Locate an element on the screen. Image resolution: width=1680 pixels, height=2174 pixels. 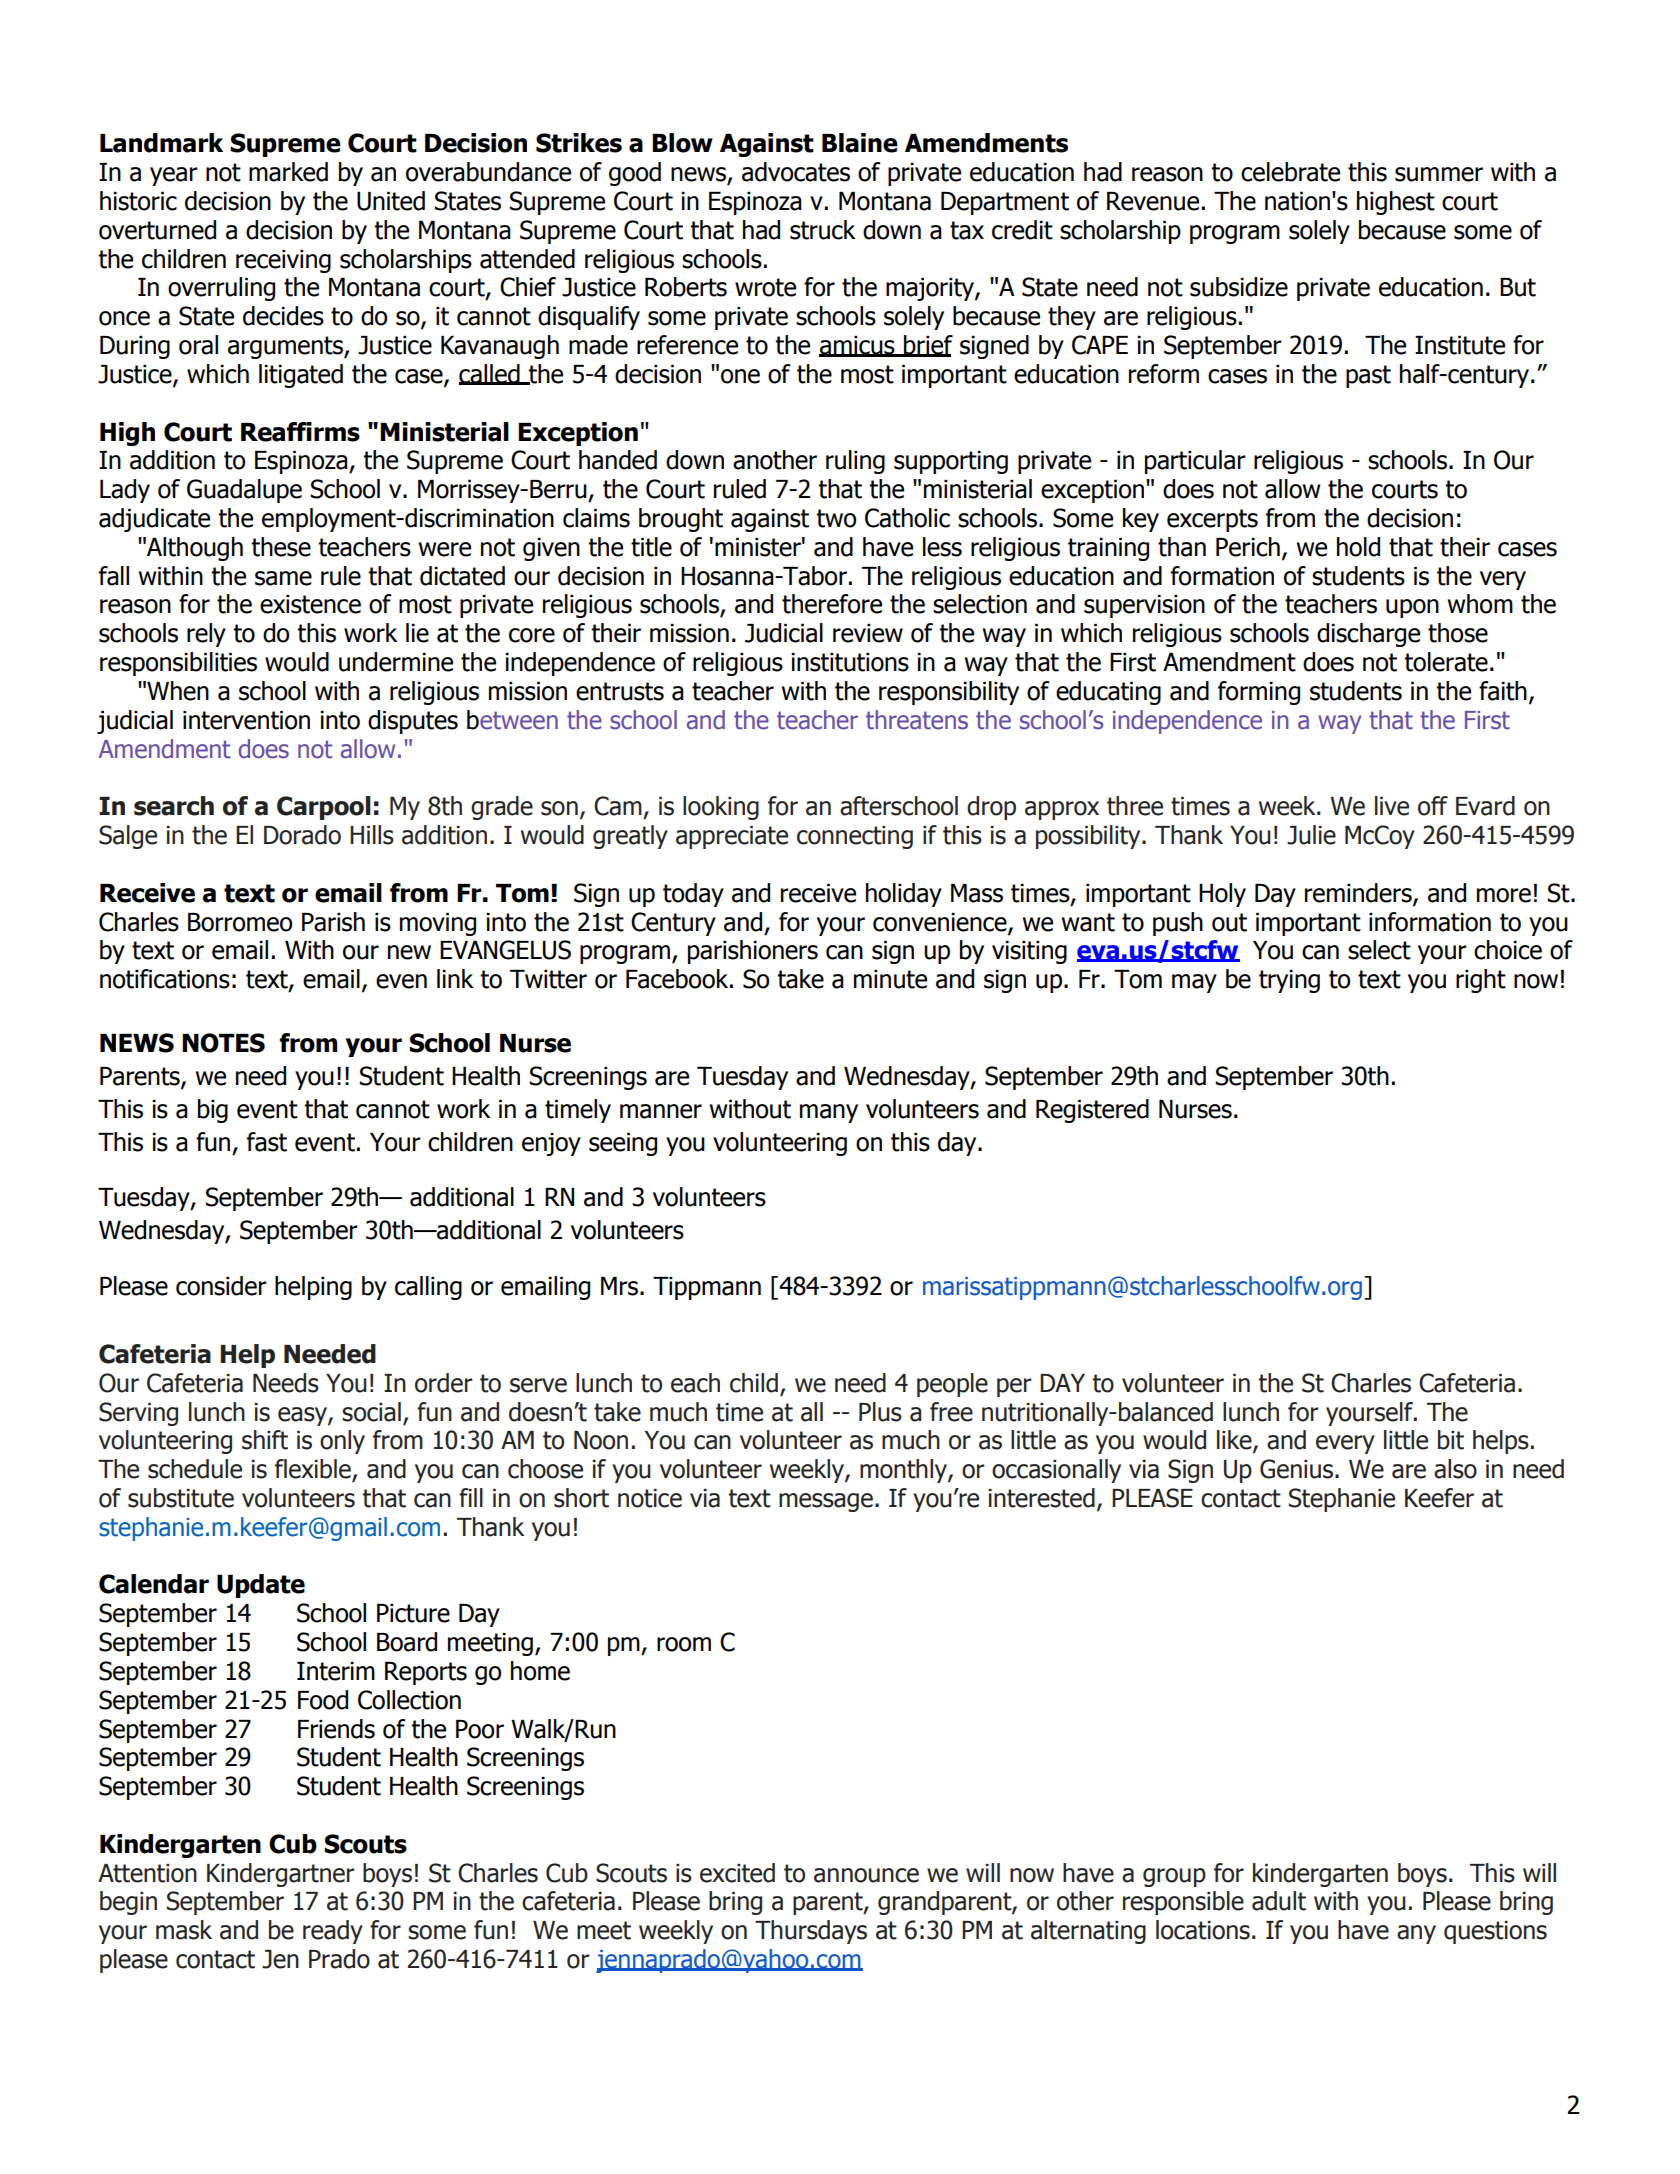
advocates is located at coordinates (796, 172).
